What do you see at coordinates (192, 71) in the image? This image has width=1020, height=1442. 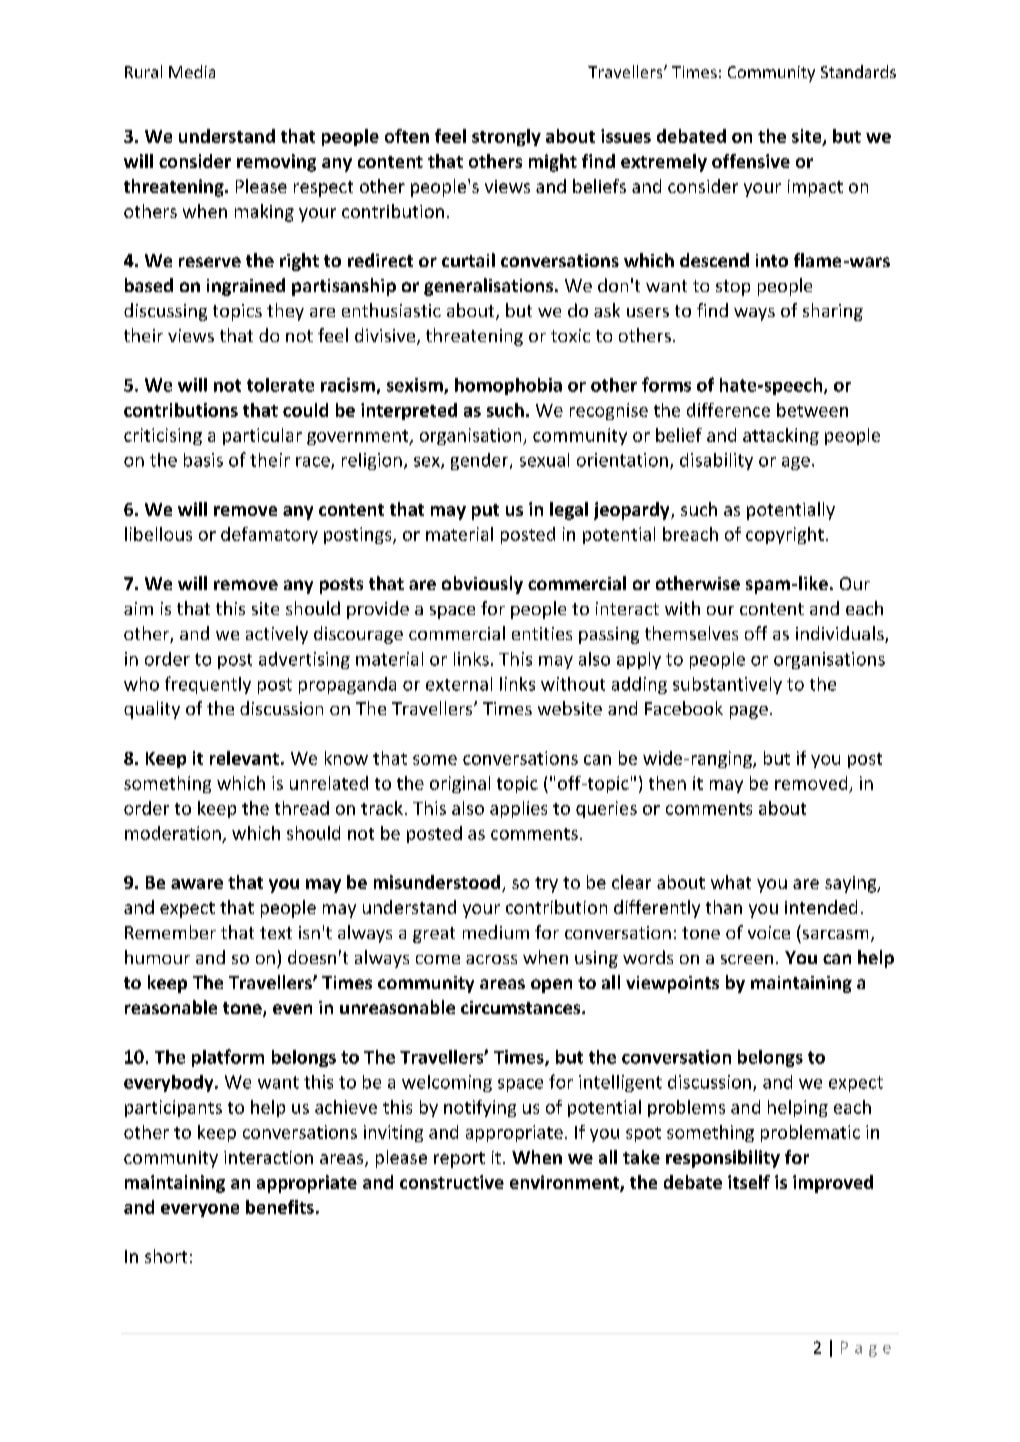 I see `Media` at bounding box center [192, 71].
